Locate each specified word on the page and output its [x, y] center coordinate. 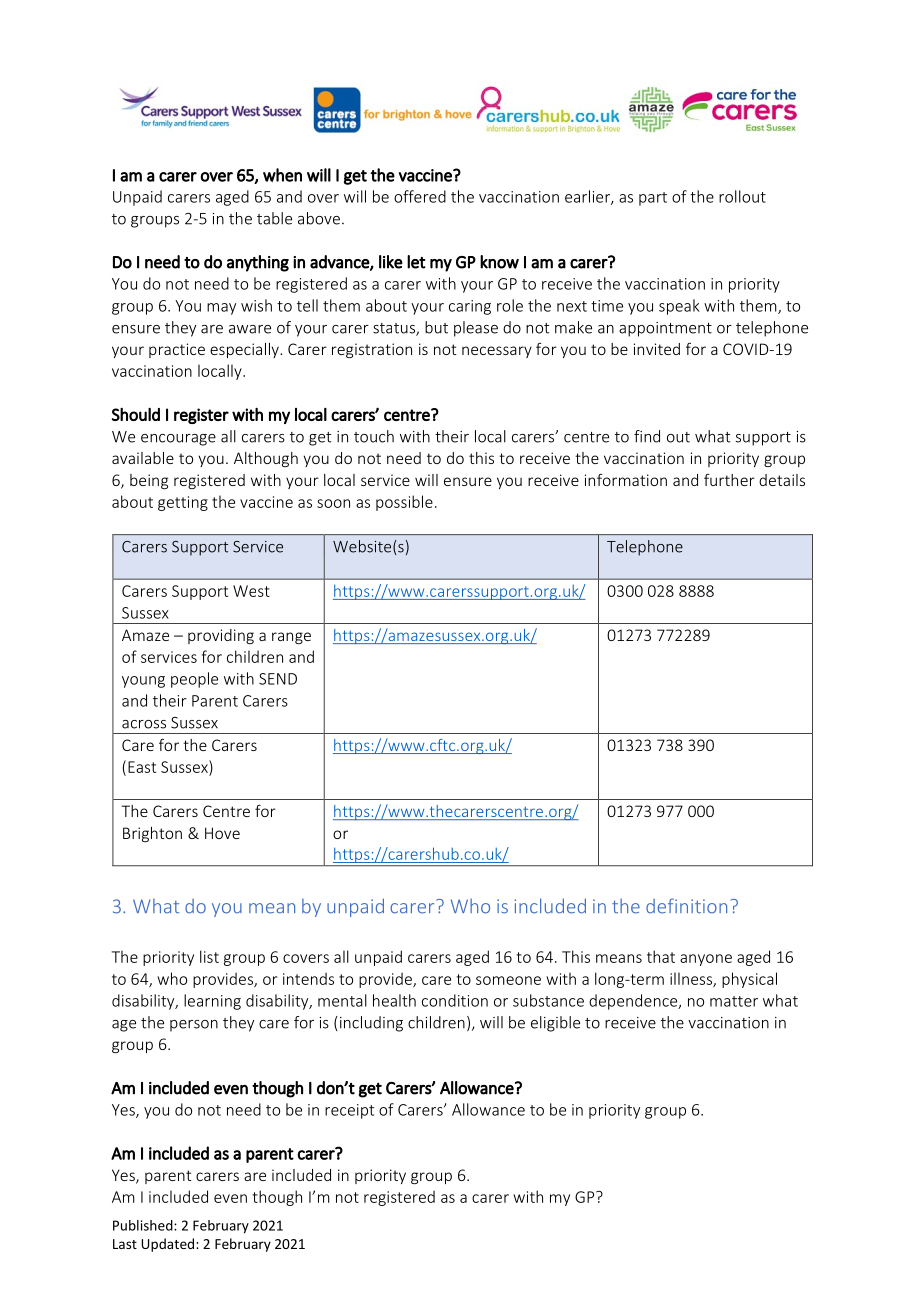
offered [420, 196]
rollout [742, 196]
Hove [222, 833]
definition [686, 906]
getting [183, 503]
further [729, 480]
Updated [169, 1245]
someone [508, 980]
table [274, 218]
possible [404, 503]
